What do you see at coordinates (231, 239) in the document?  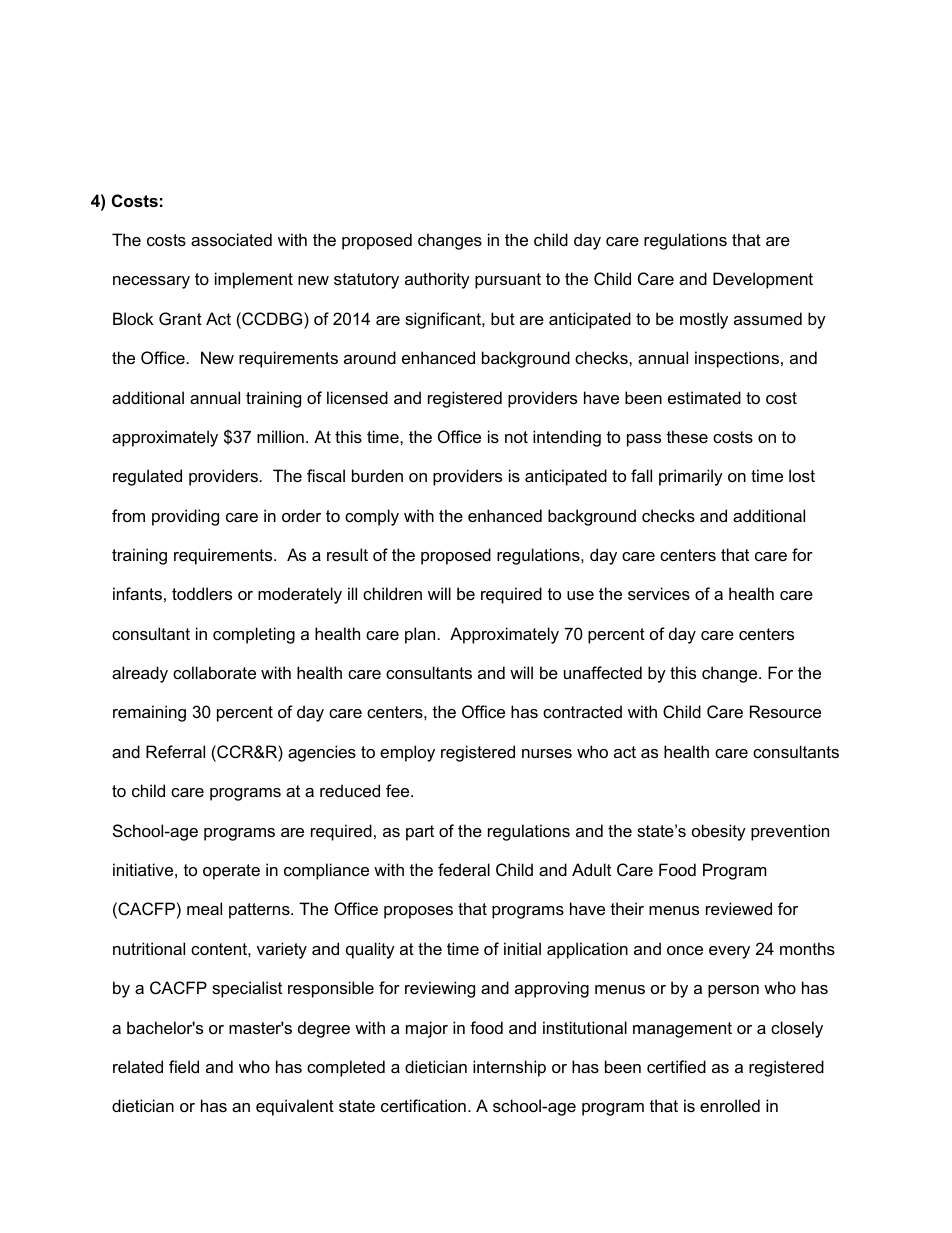 I see `associated` at bounding box center [231, 239].
